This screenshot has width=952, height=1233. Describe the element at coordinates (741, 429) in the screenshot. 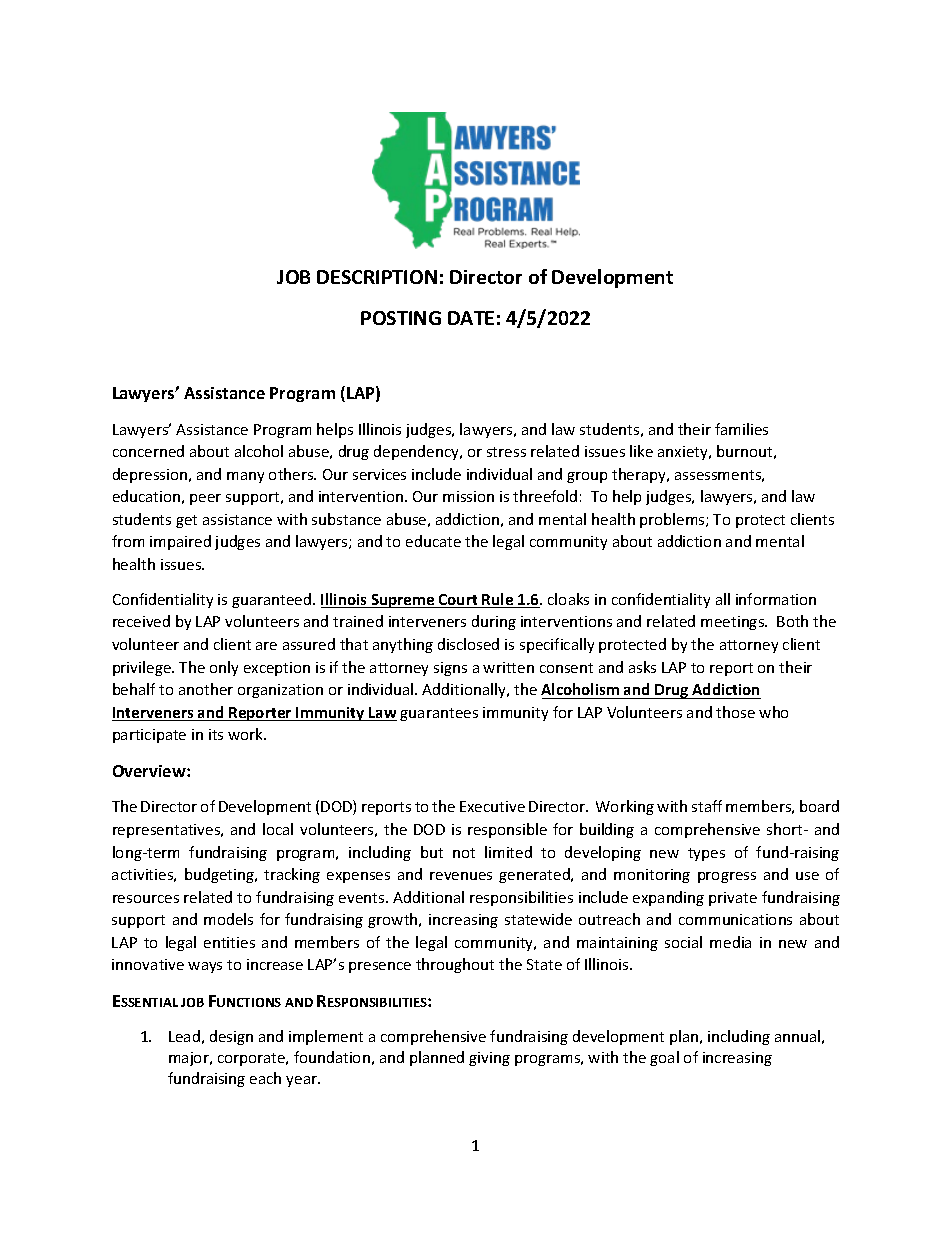

I see `families` at that location.
